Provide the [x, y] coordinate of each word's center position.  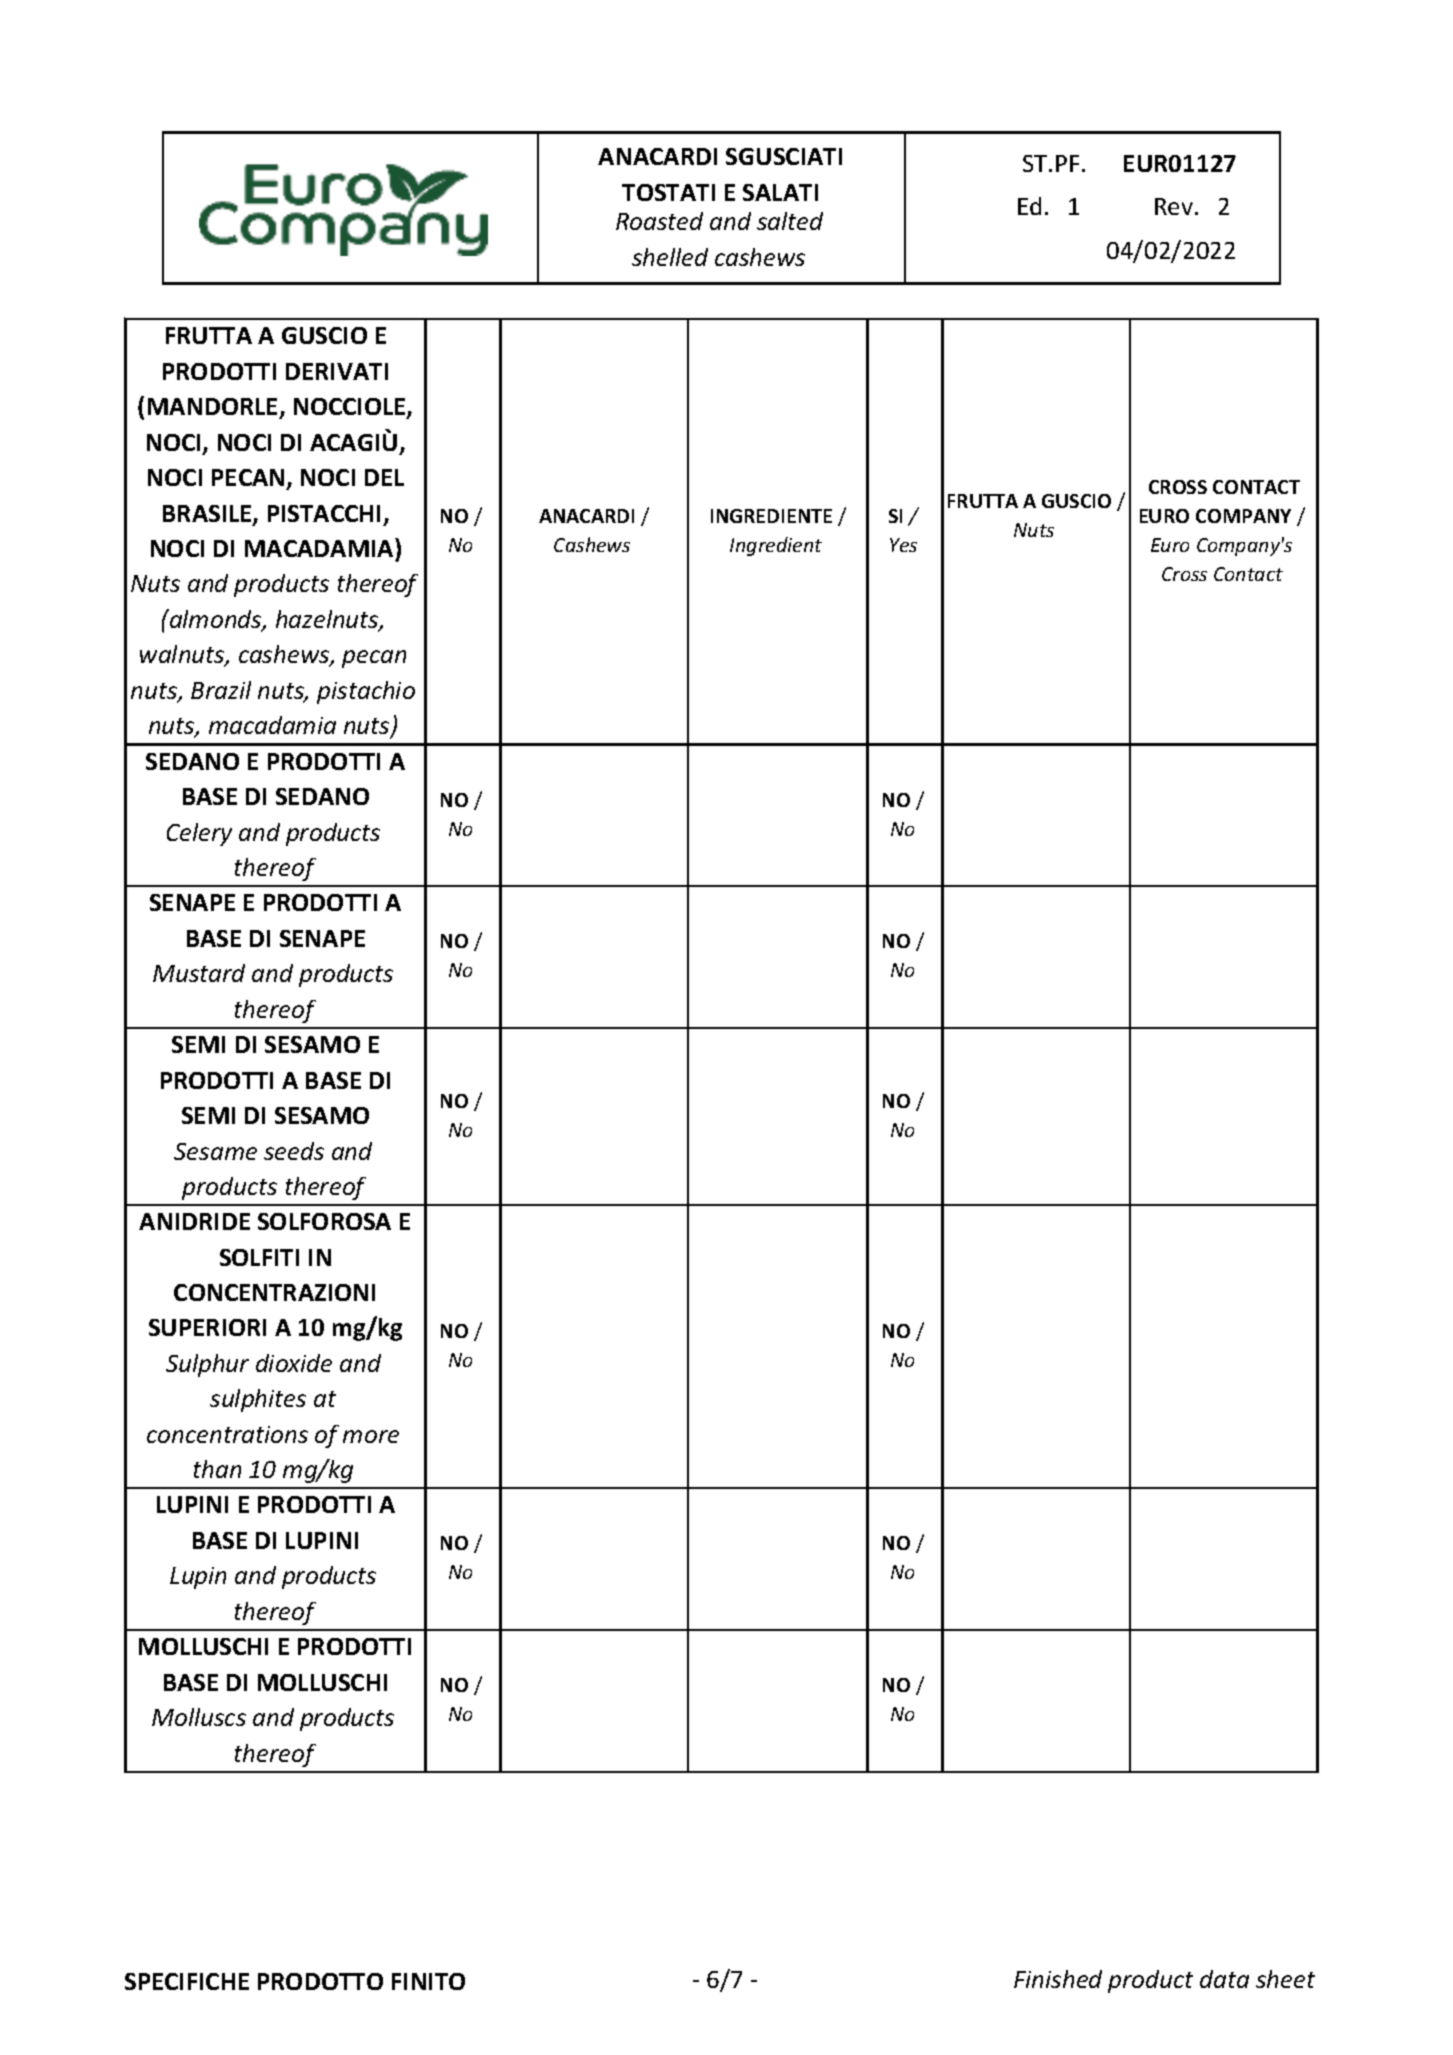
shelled [670, 257]
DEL [384, 477]
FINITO [428, 1981]
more [371, 1436]
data [1224, 1979]
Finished [1058, 1979]
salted [790, 221]
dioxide [294, 1363]
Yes [903, 545]
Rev [1174, 206]
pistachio [366, 692]
